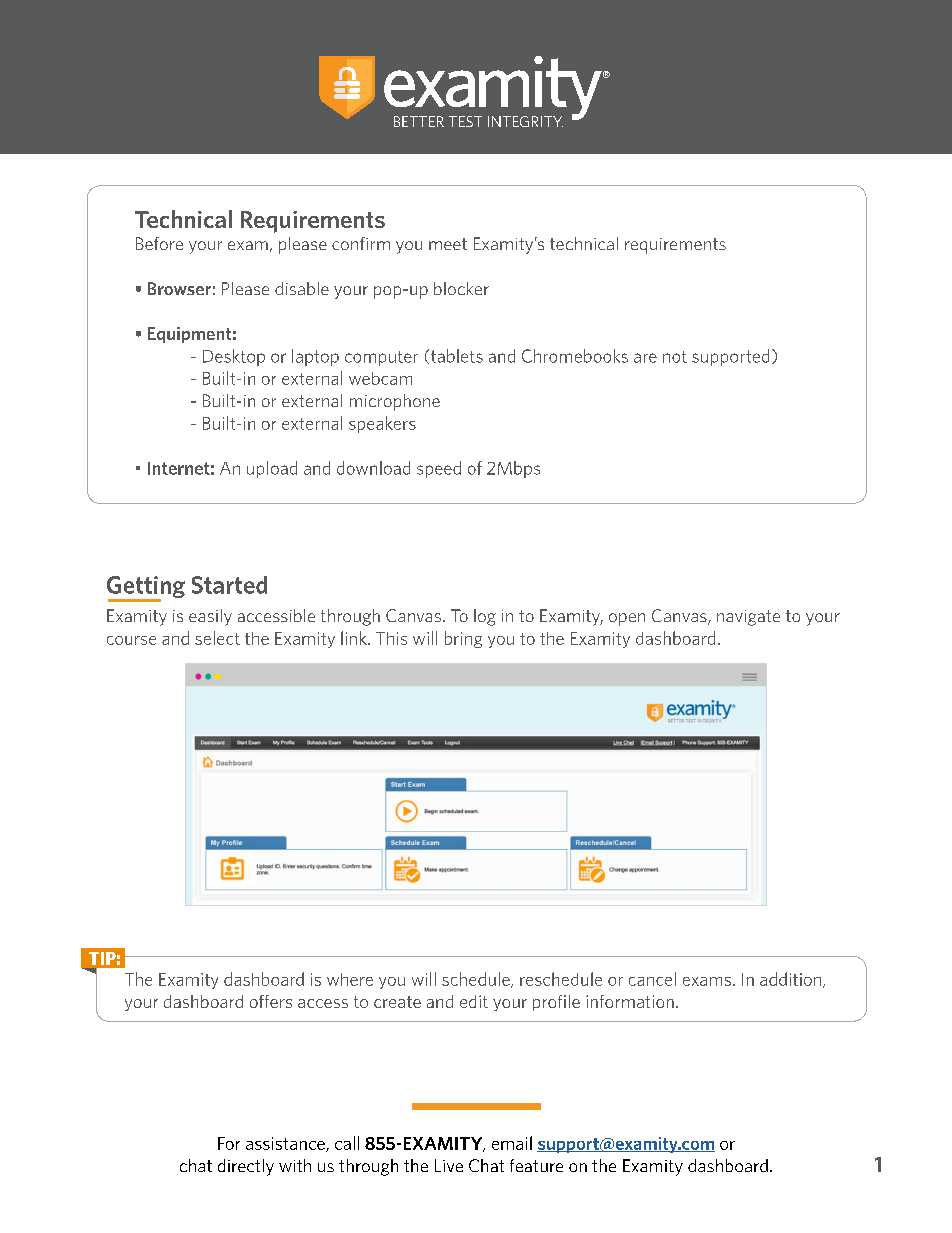 The width and height of the document is (952, 1233). Describe the element at coordinates (474, 1001) in the document. I see `edit` at that location.
